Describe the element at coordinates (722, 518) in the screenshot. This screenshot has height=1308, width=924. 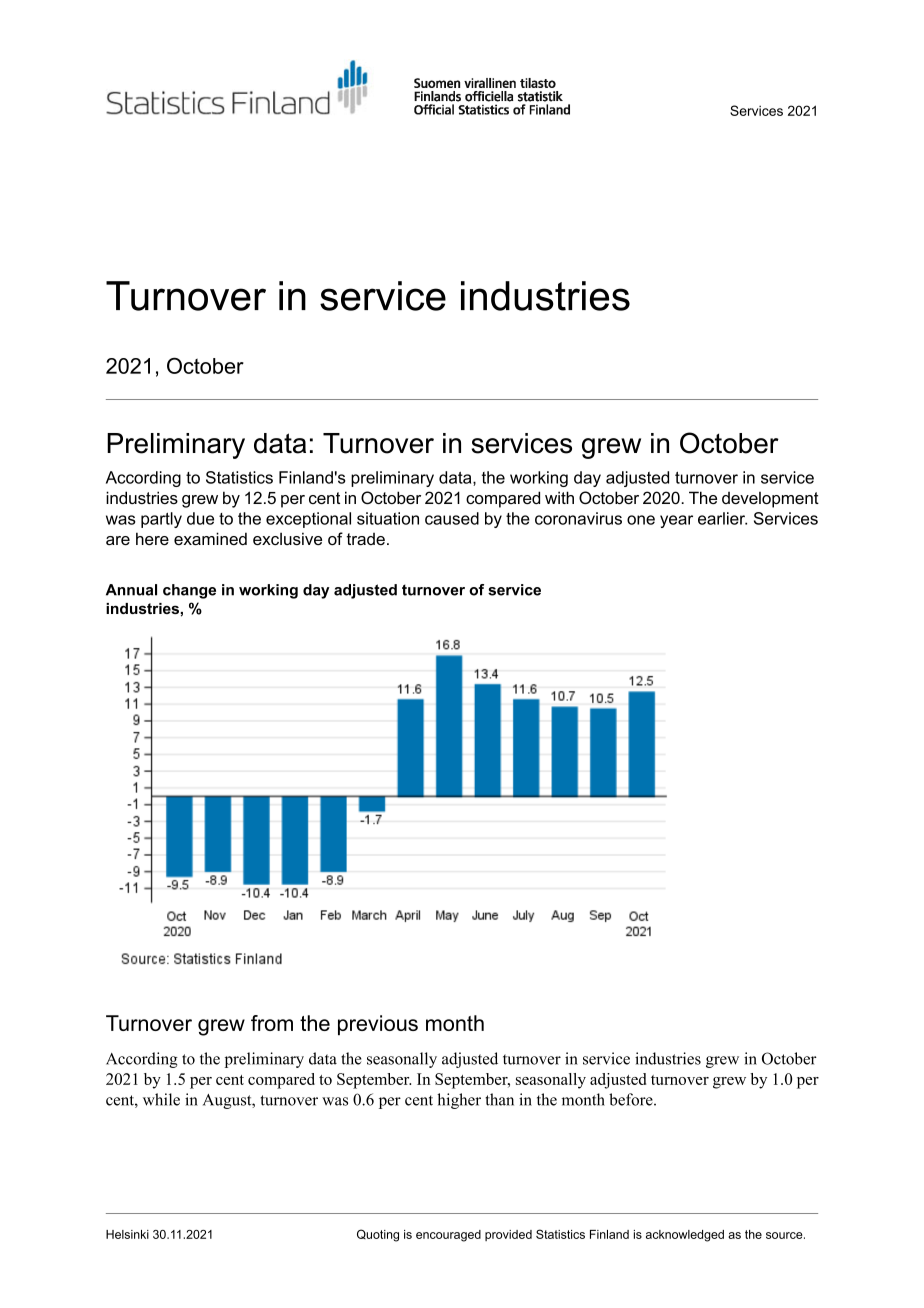
I see `earlier` at that location.
